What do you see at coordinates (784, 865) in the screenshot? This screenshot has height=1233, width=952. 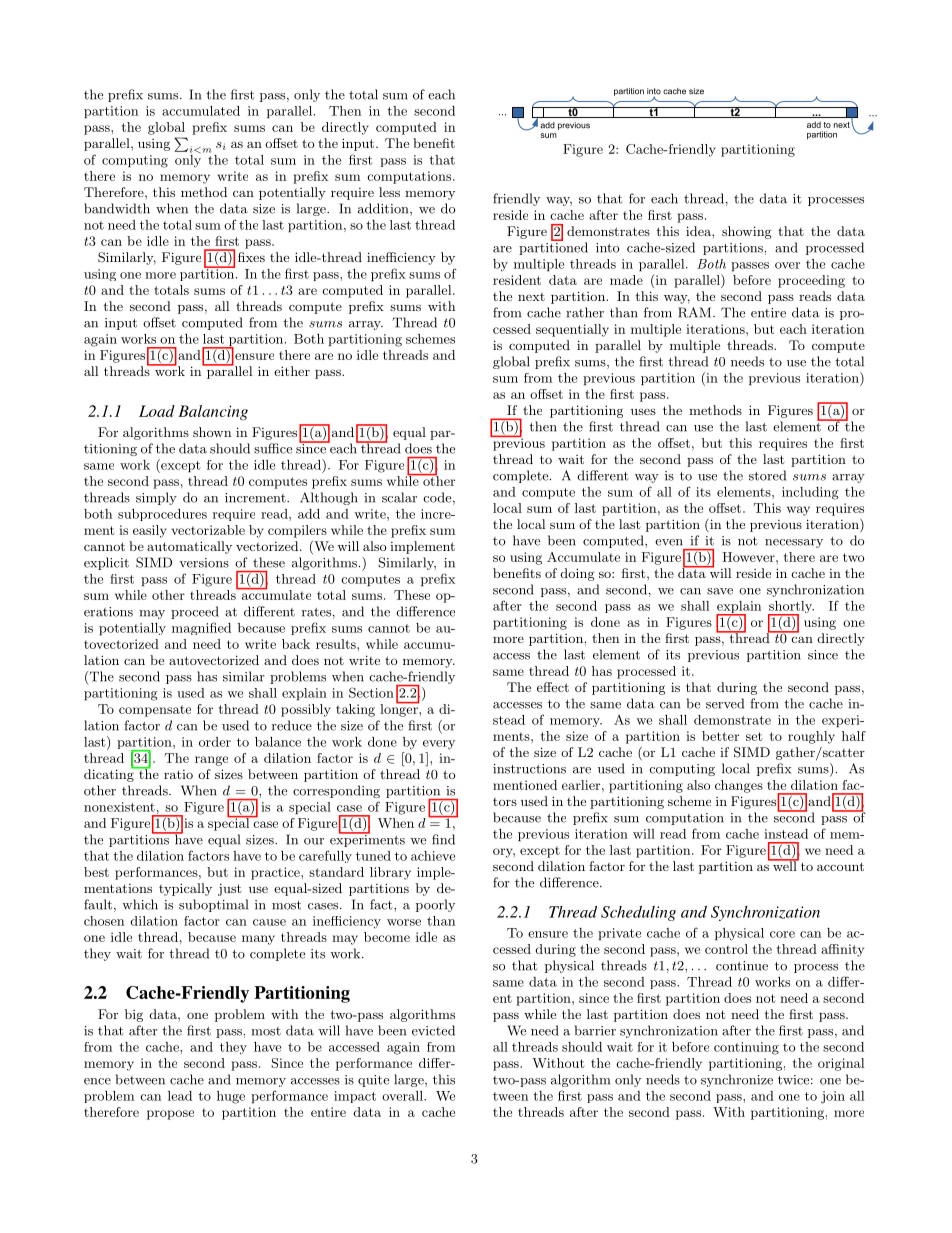 I see `well` at bounding box center [784, 865].
